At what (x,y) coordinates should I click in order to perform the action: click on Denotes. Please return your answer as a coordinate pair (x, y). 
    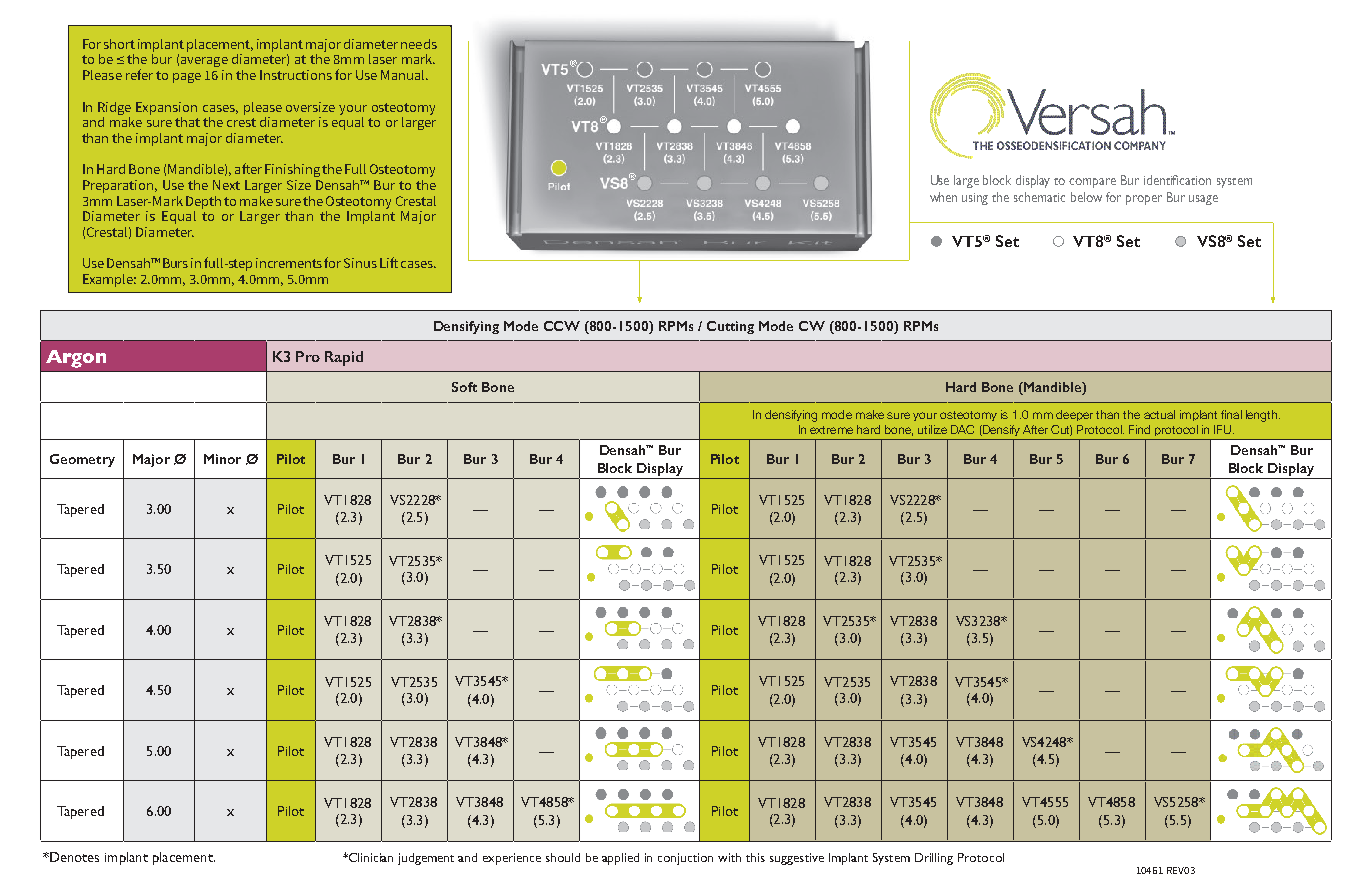
    Looking at the image, I should click on (73, 857).
